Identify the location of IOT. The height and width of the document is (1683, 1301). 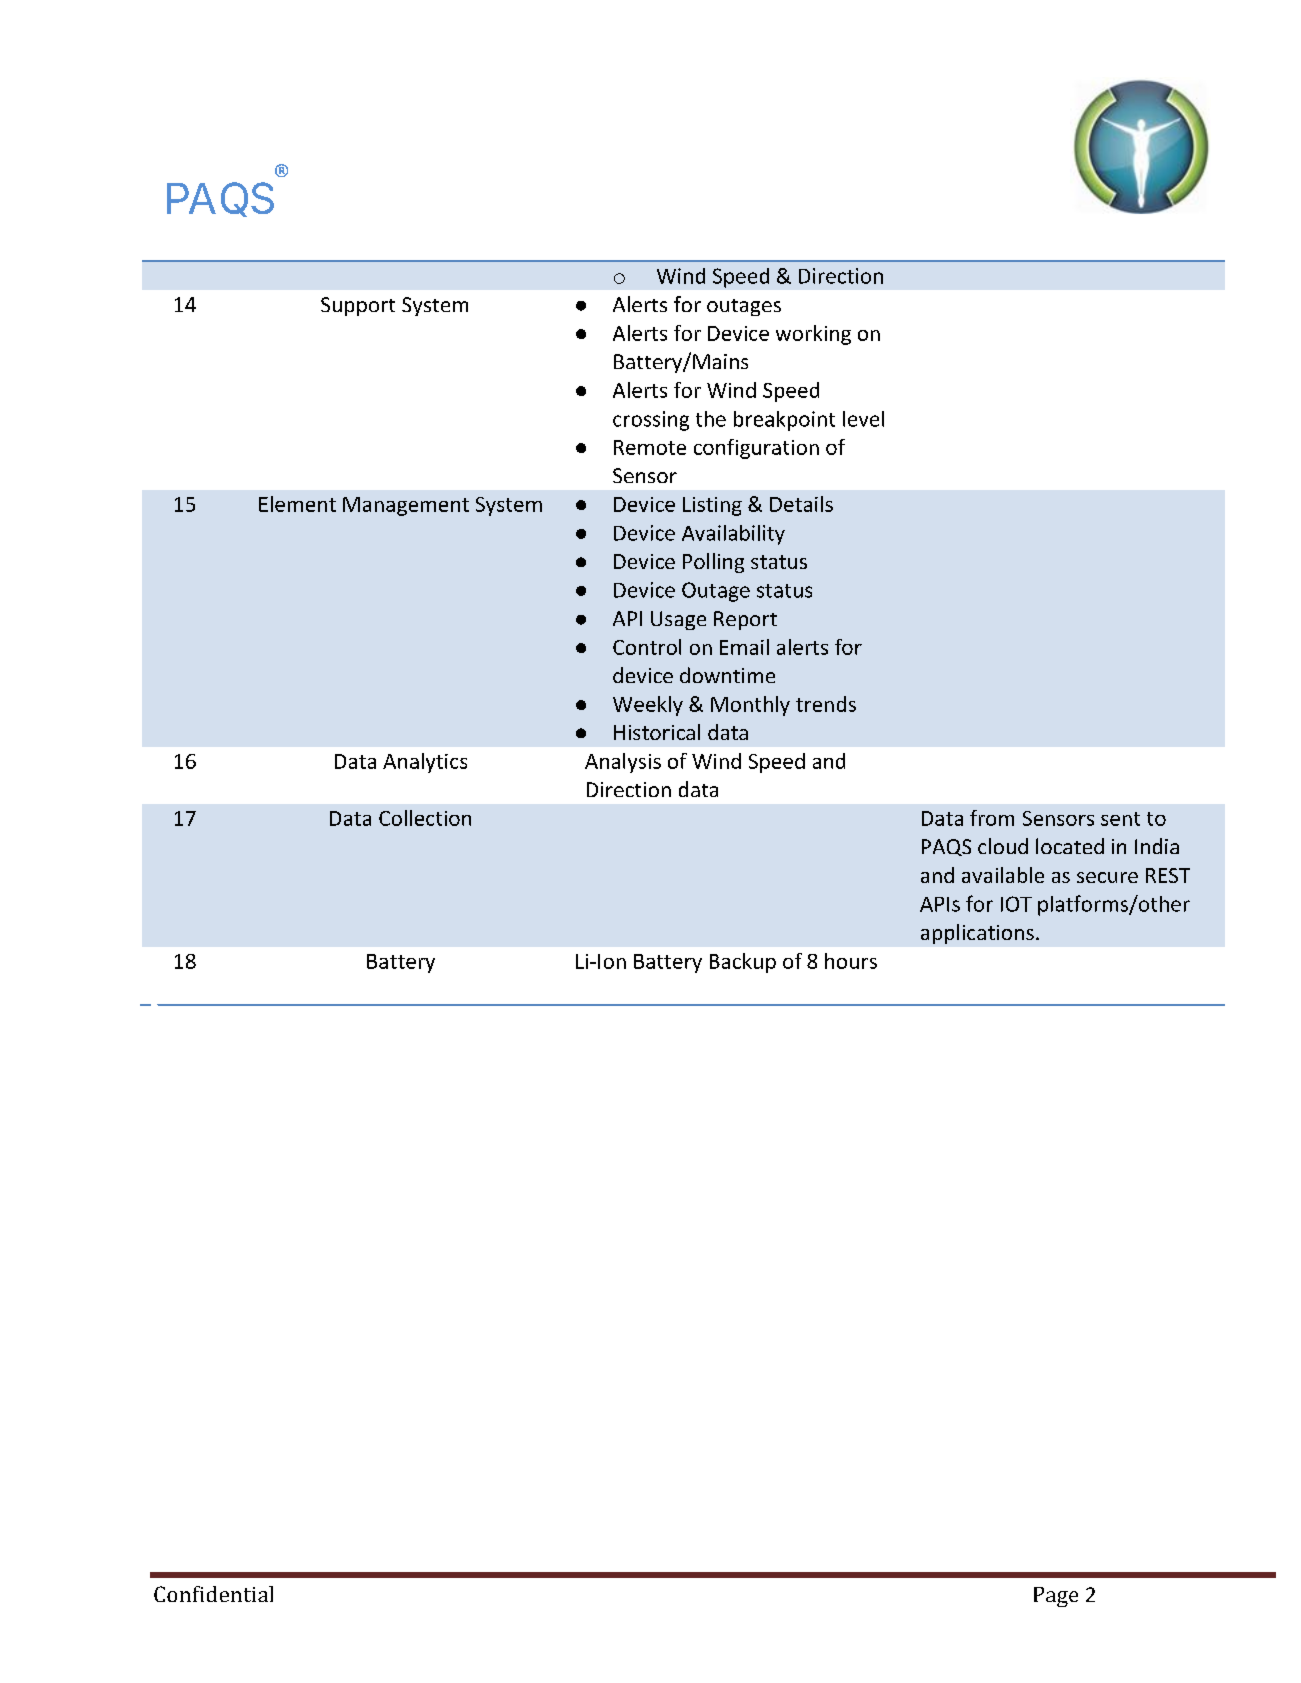
(1016, 904).
